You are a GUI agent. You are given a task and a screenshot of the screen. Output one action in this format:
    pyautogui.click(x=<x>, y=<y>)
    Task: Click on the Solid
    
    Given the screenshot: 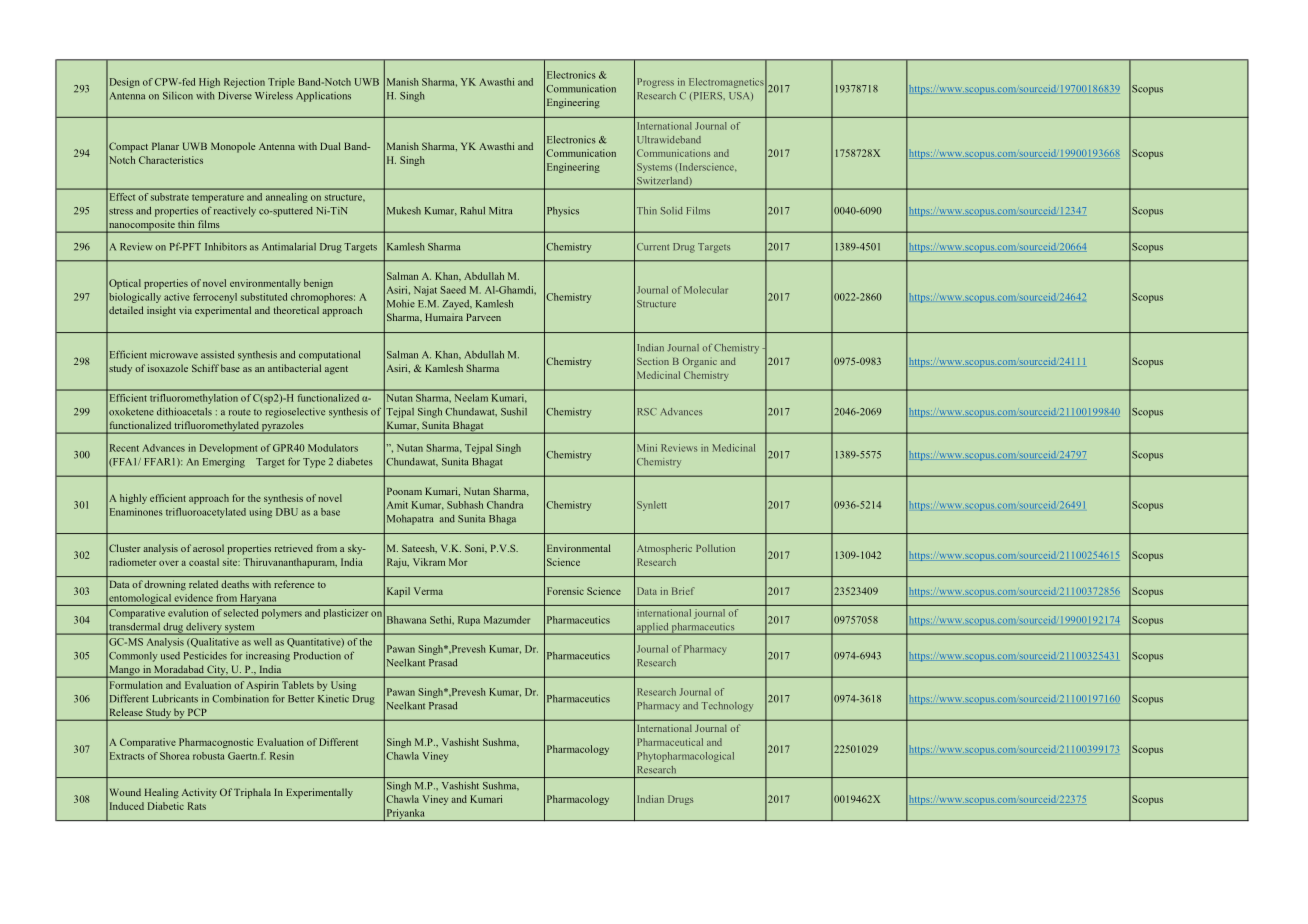 What is the action you would take?
    pyautogui.click(x=672, y=211)
